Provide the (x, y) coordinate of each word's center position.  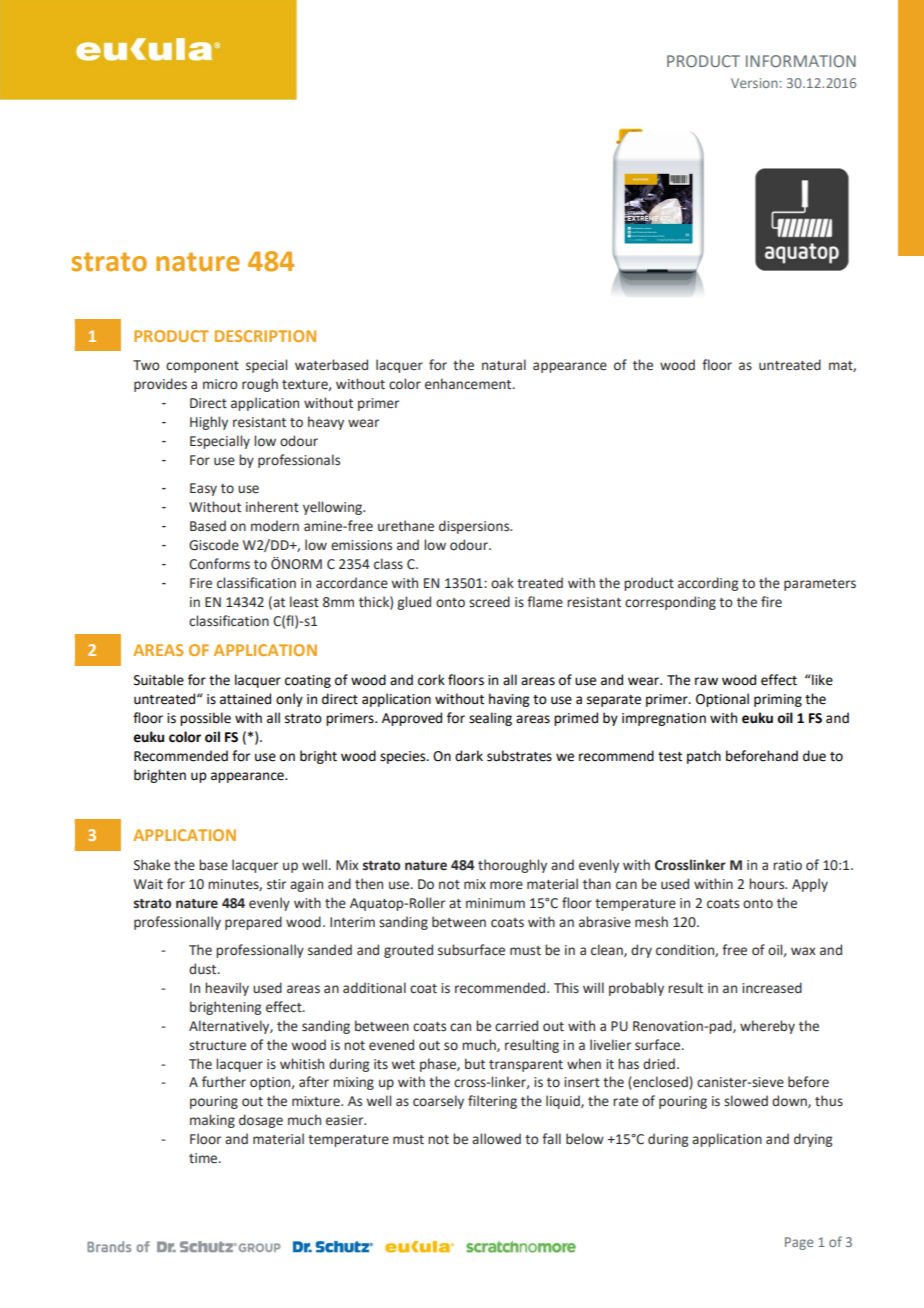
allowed (496, 1139)
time (204, 1158)
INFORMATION (801, 61)
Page (799, 1243)
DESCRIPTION (265, 336)
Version (754, 83)
